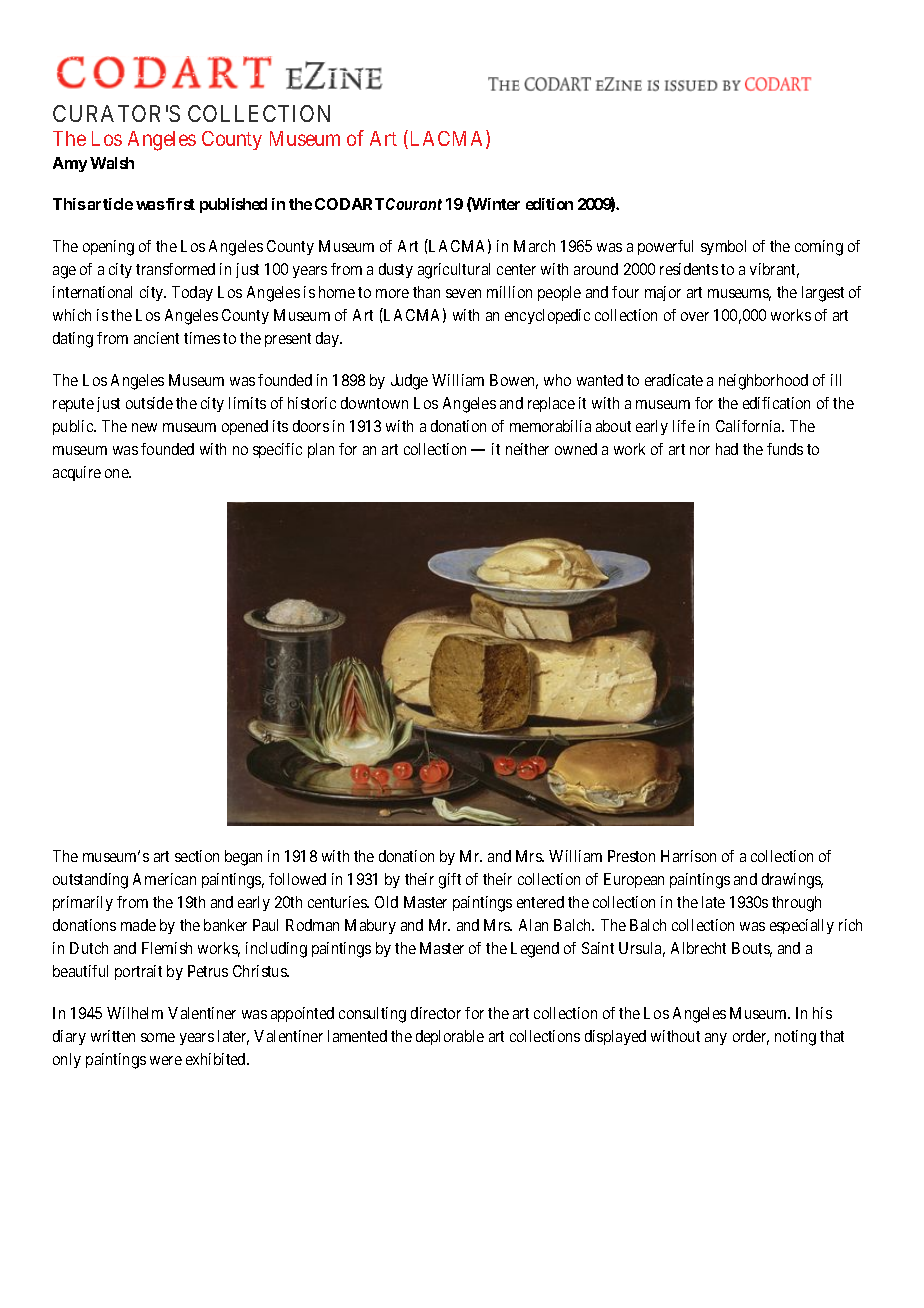 Image resolution: width=924 pixels, height=1308 pixels. Describe the element at coordinates (751, 1037) in the page. I see `order` at that location.
